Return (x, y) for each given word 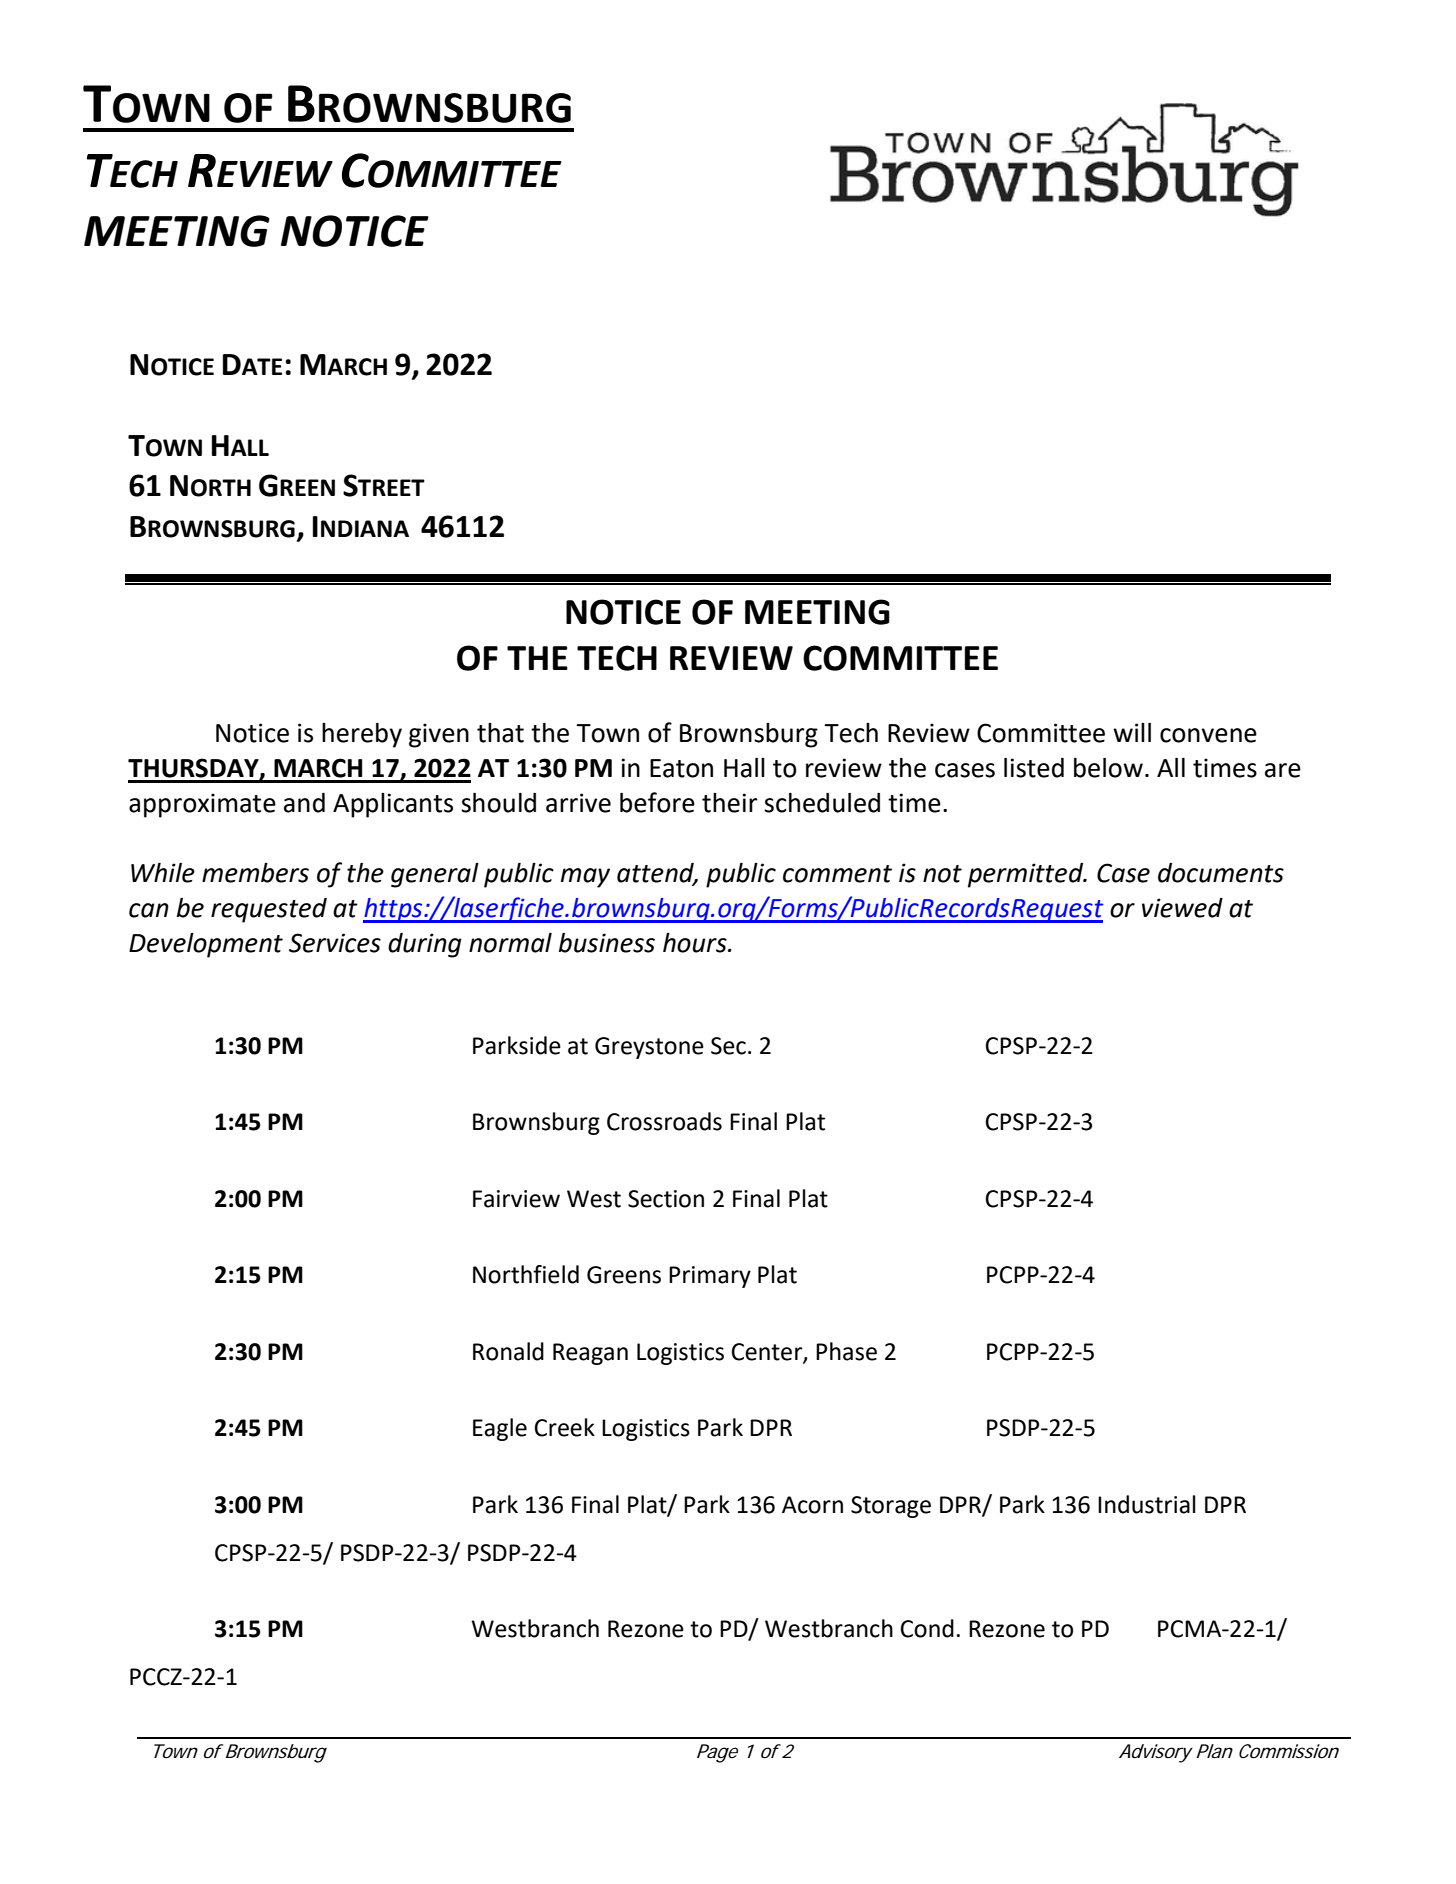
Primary (710, 1277)
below (1108, 768)
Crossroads (664, 1121)
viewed (1182, 908)
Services (335, 943)
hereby (362, 735)
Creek (564, 1427)
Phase (846, 1351)
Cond (927, 1628)
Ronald (508, 1351)
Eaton (681, 768)
